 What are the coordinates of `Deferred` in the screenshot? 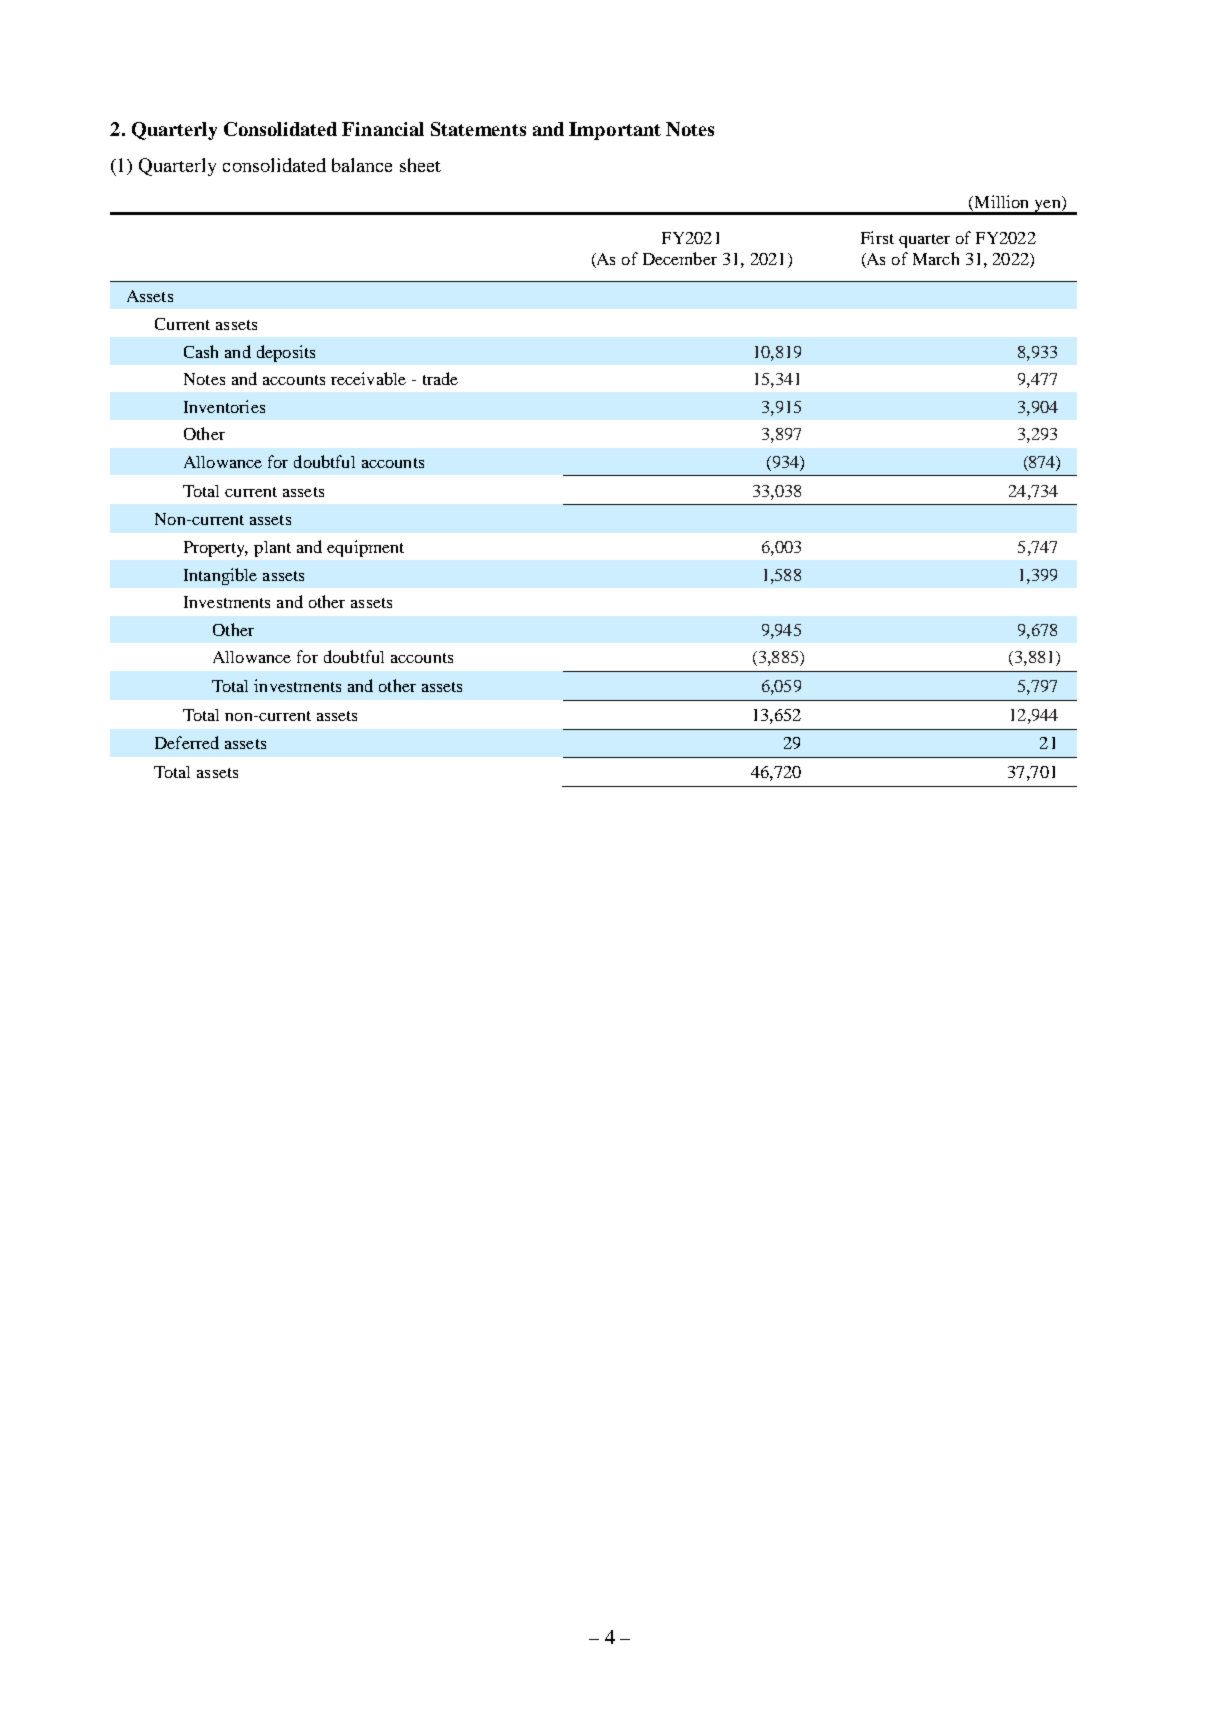 It's located at (187, 742).
